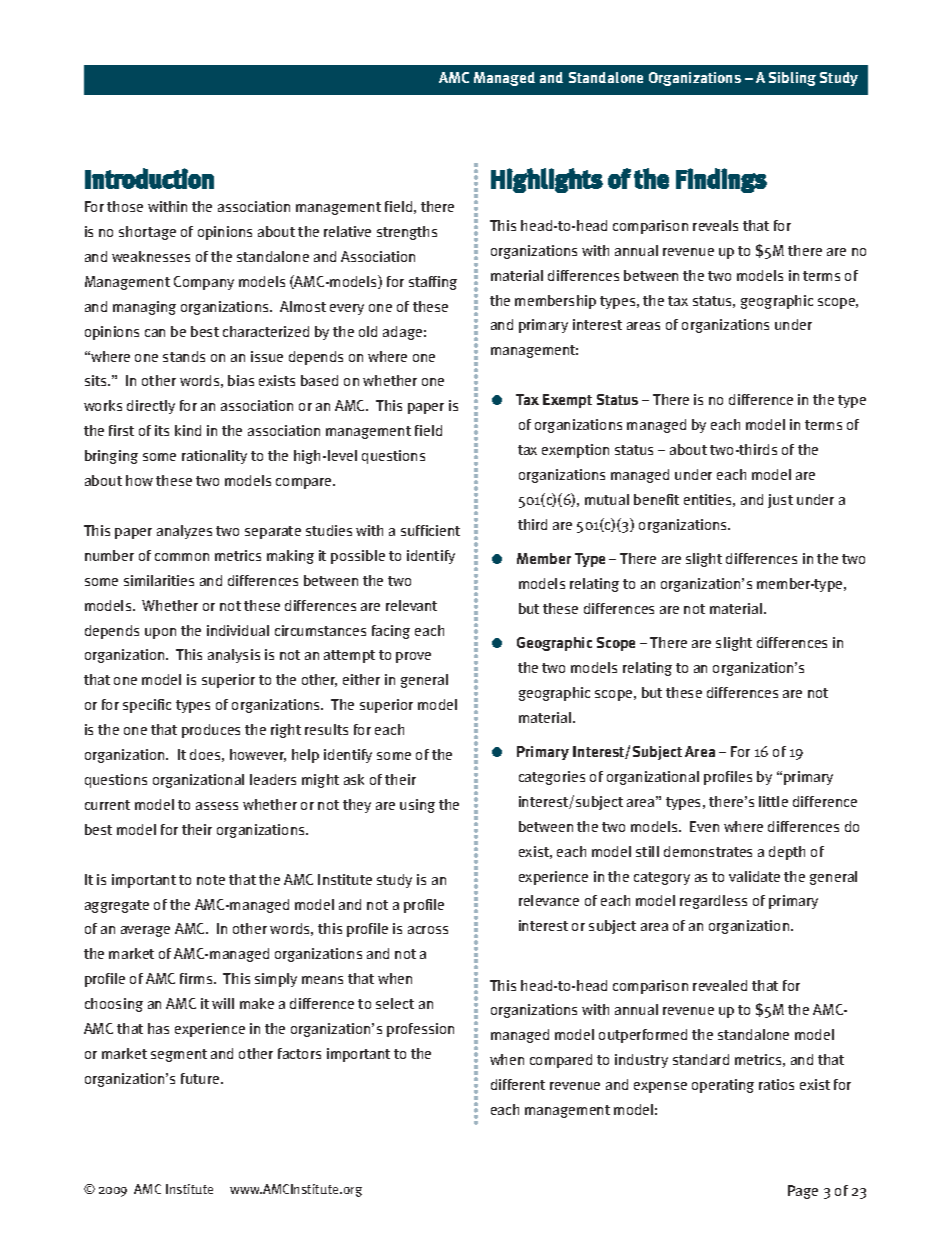  I want to click on Sibling, so click(792, 79).
